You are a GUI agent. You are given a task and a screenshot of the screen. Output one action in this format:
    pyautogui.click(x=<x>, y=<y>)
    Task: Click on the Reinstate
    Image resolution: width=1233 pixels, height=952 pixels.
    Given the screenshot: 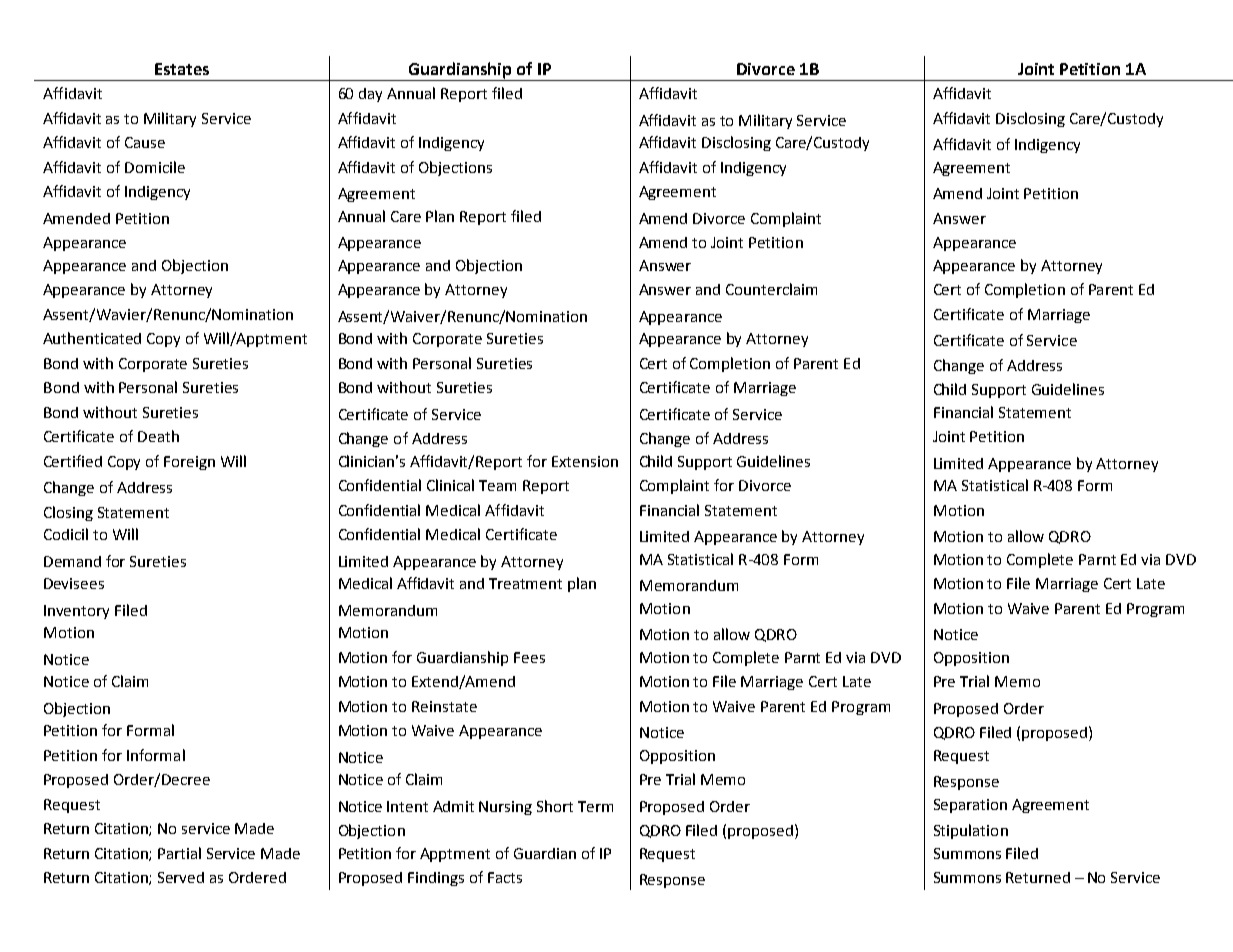 What is the action you would take?
    pyautogui.click(x=444, y=706)
